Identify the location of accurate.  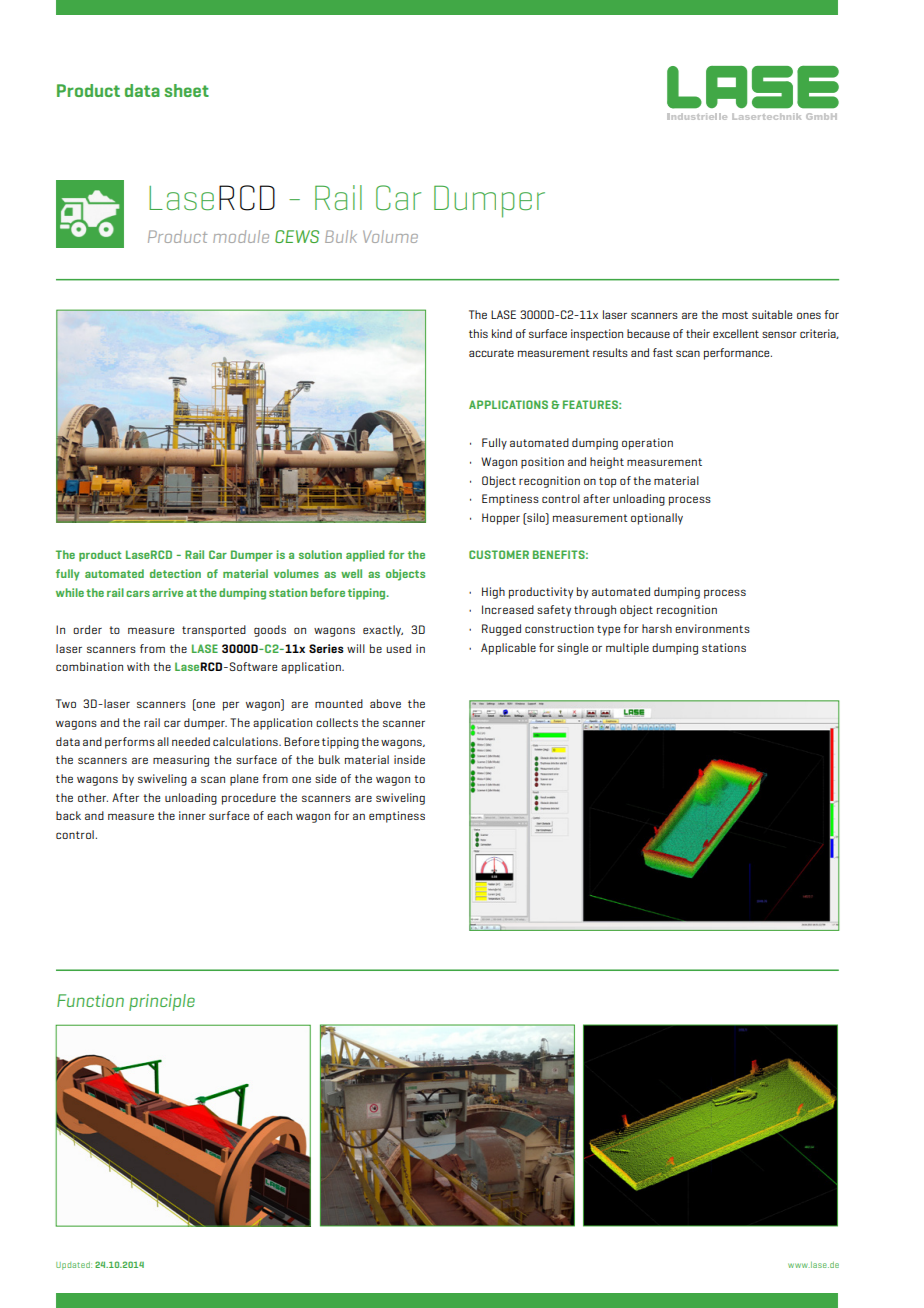
(491, 353).
